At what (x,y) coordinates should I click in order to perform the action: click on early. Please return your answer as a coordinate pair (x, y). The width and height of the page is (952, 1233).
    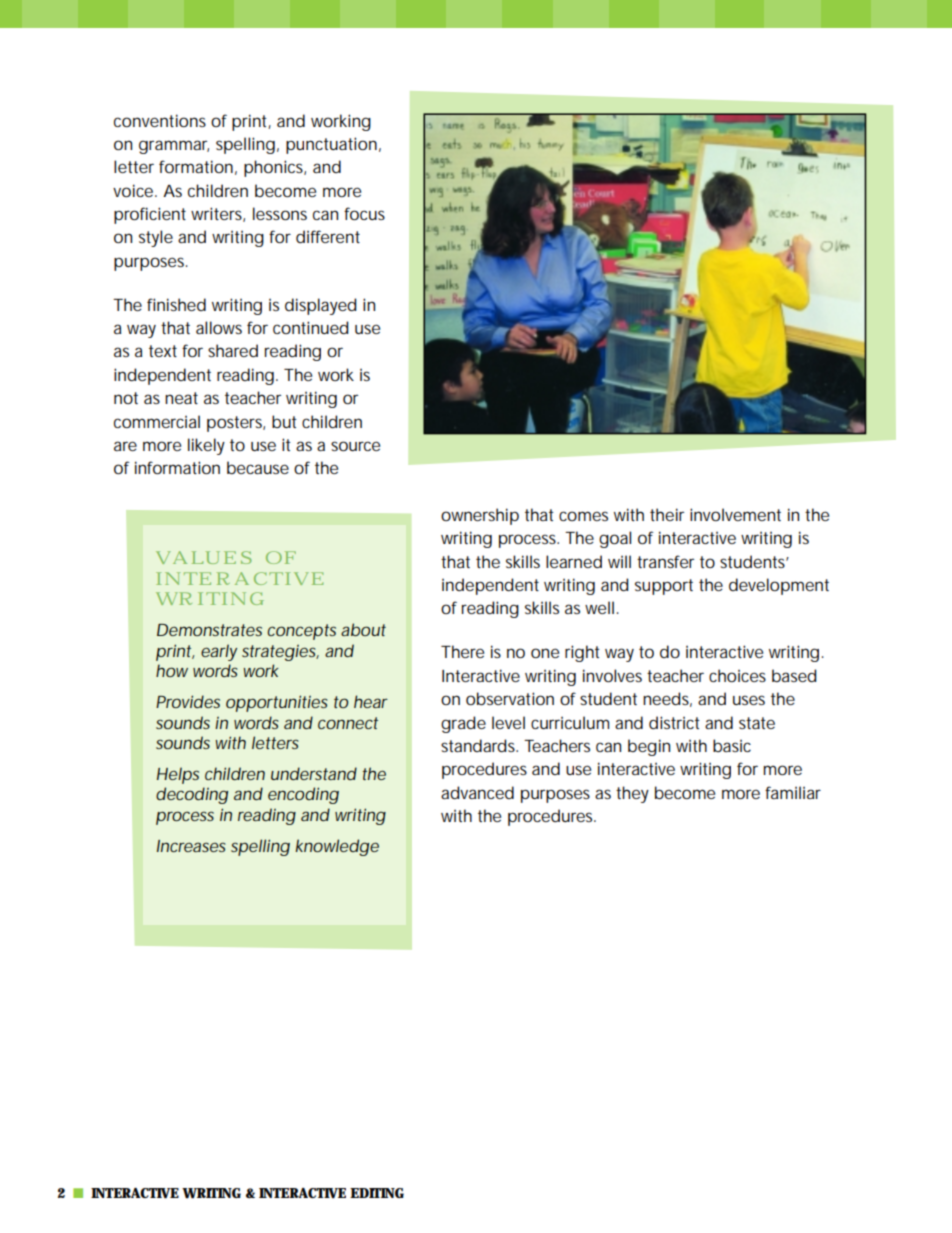
    Looking at the image, I should click on (219, 652).
